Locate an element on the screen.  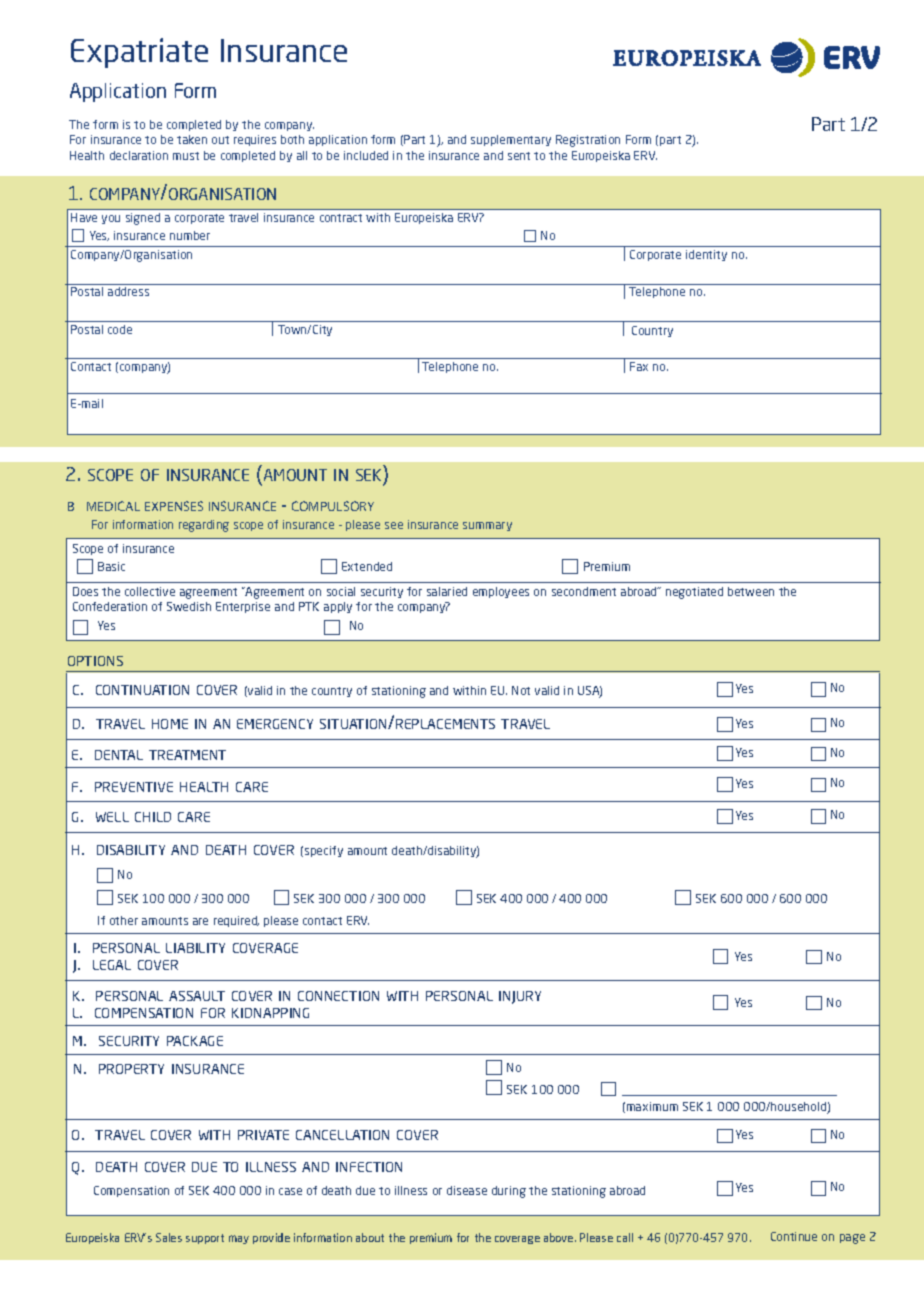
Registration is located at coordinates (588, 141).
